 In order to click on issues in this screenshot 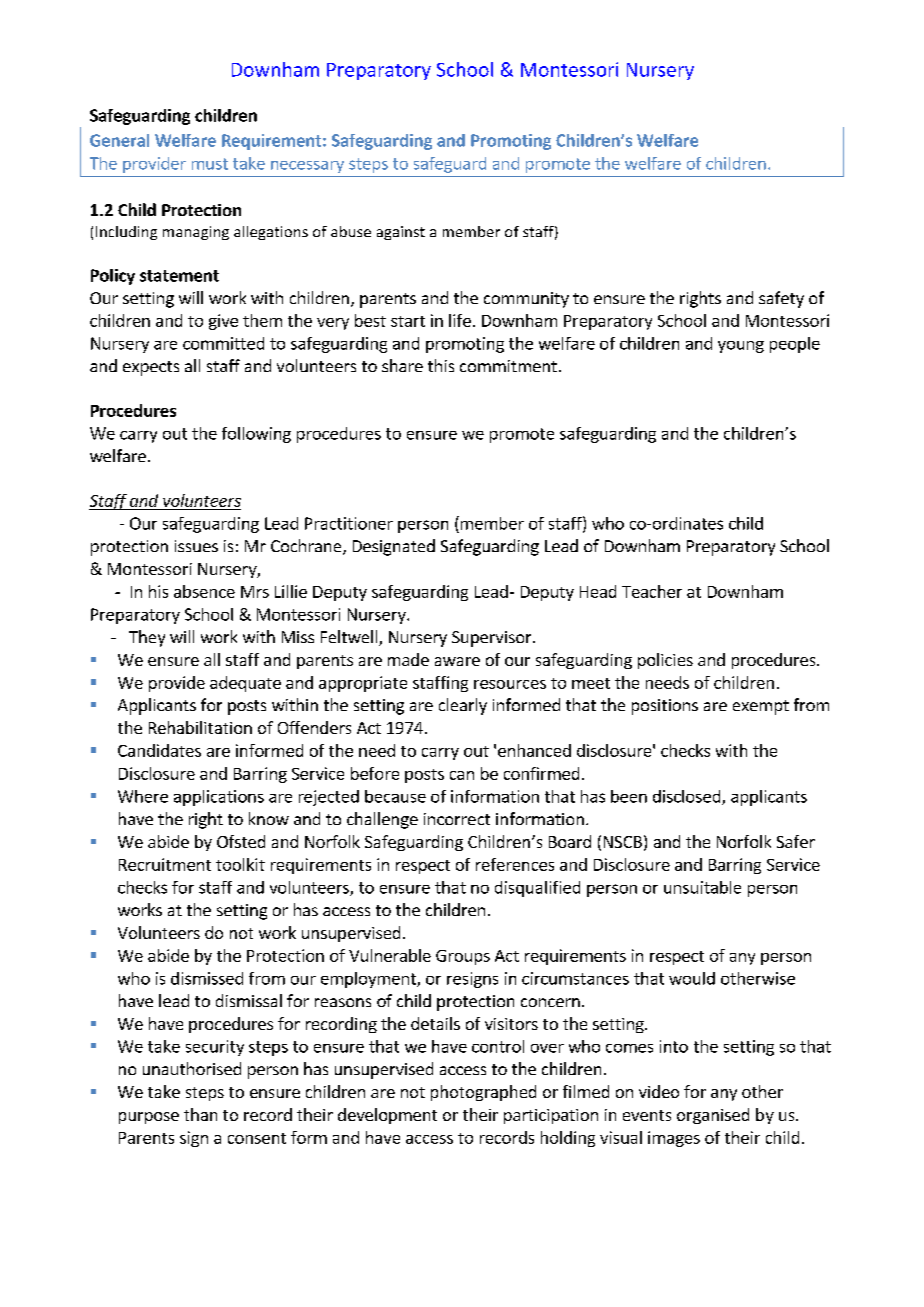, I will do `click(196, 546)`.
